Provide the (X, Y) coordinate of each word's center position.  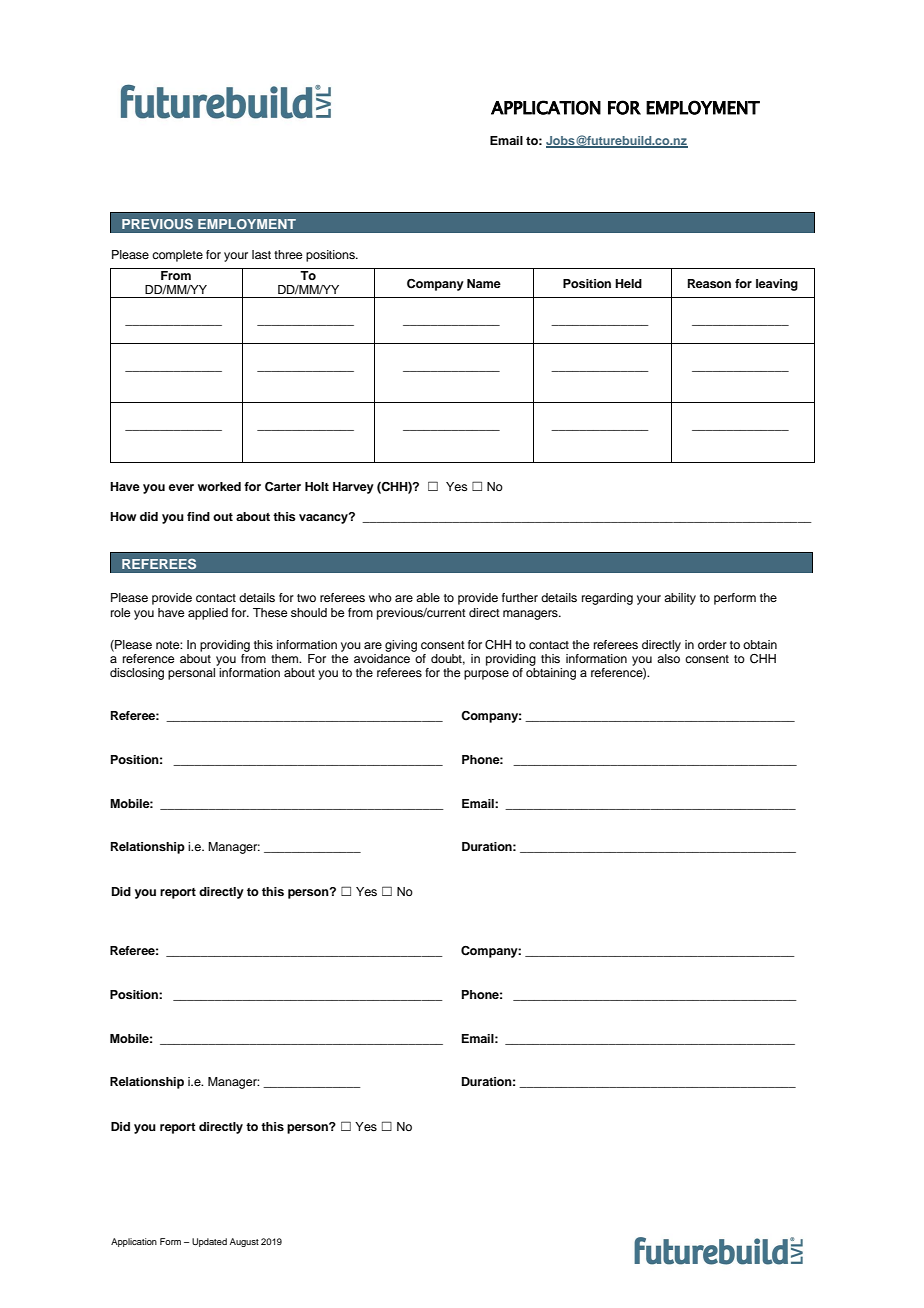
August (244, 1242)
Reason (709, 283)
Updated (209, 1242)
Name (484, 283)
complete (177, 256)
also (668, 657)
